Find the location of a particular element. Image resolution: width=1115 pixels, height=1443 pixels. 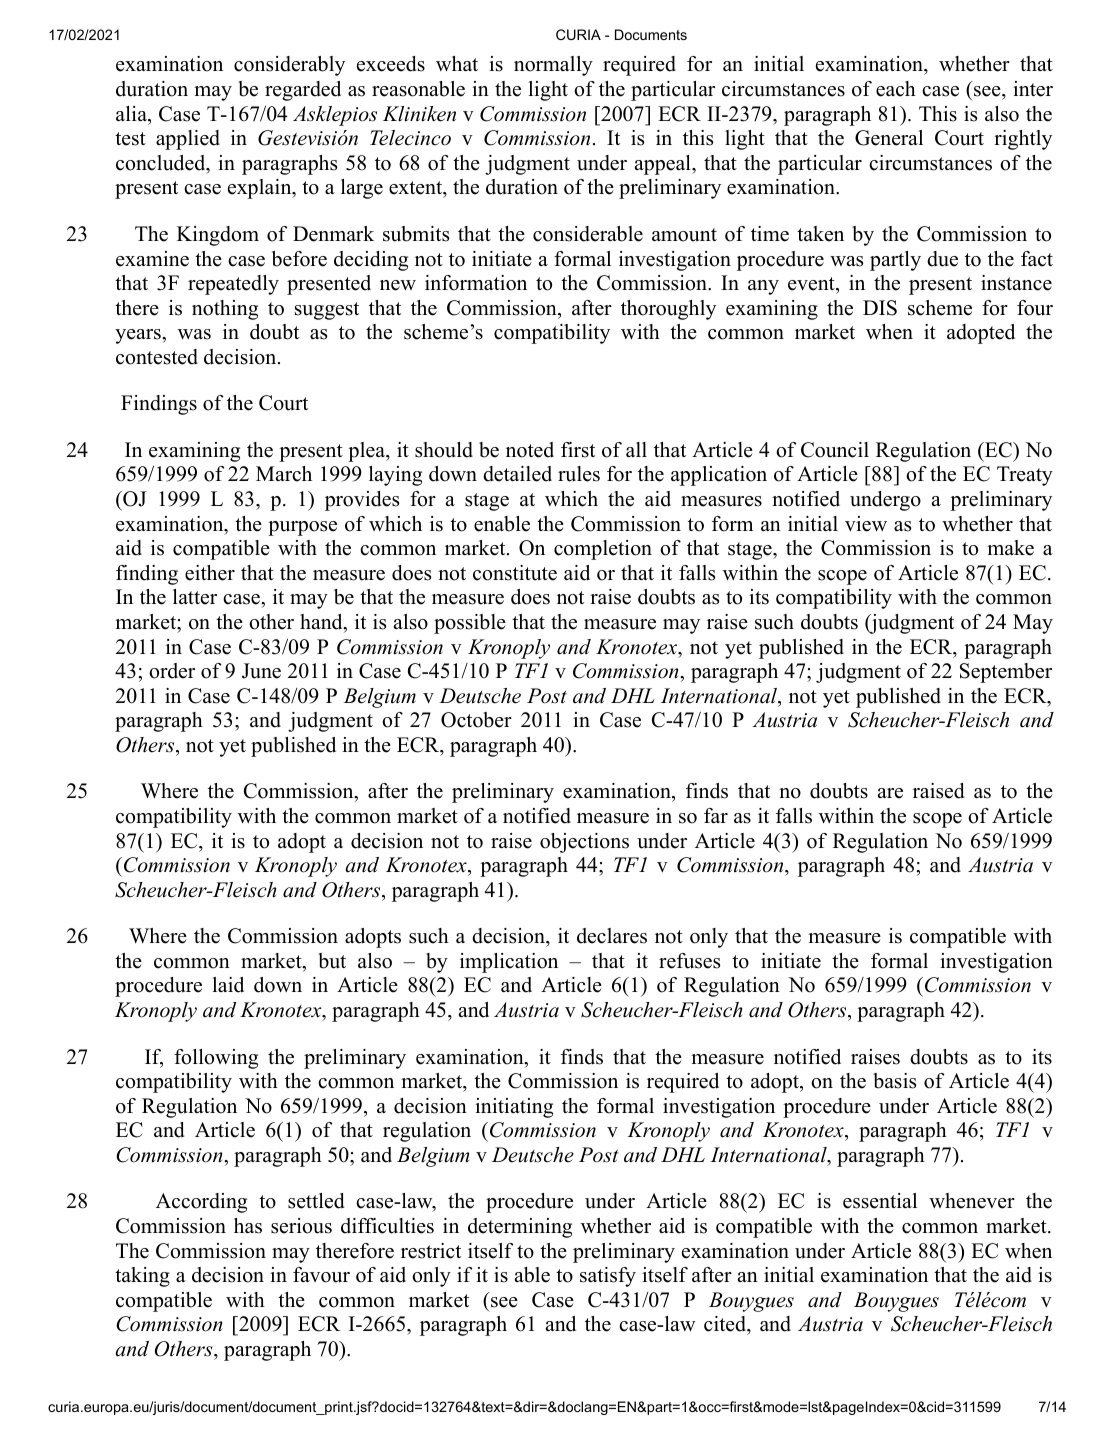

satisfy is located at coordinates (608, 1277).
